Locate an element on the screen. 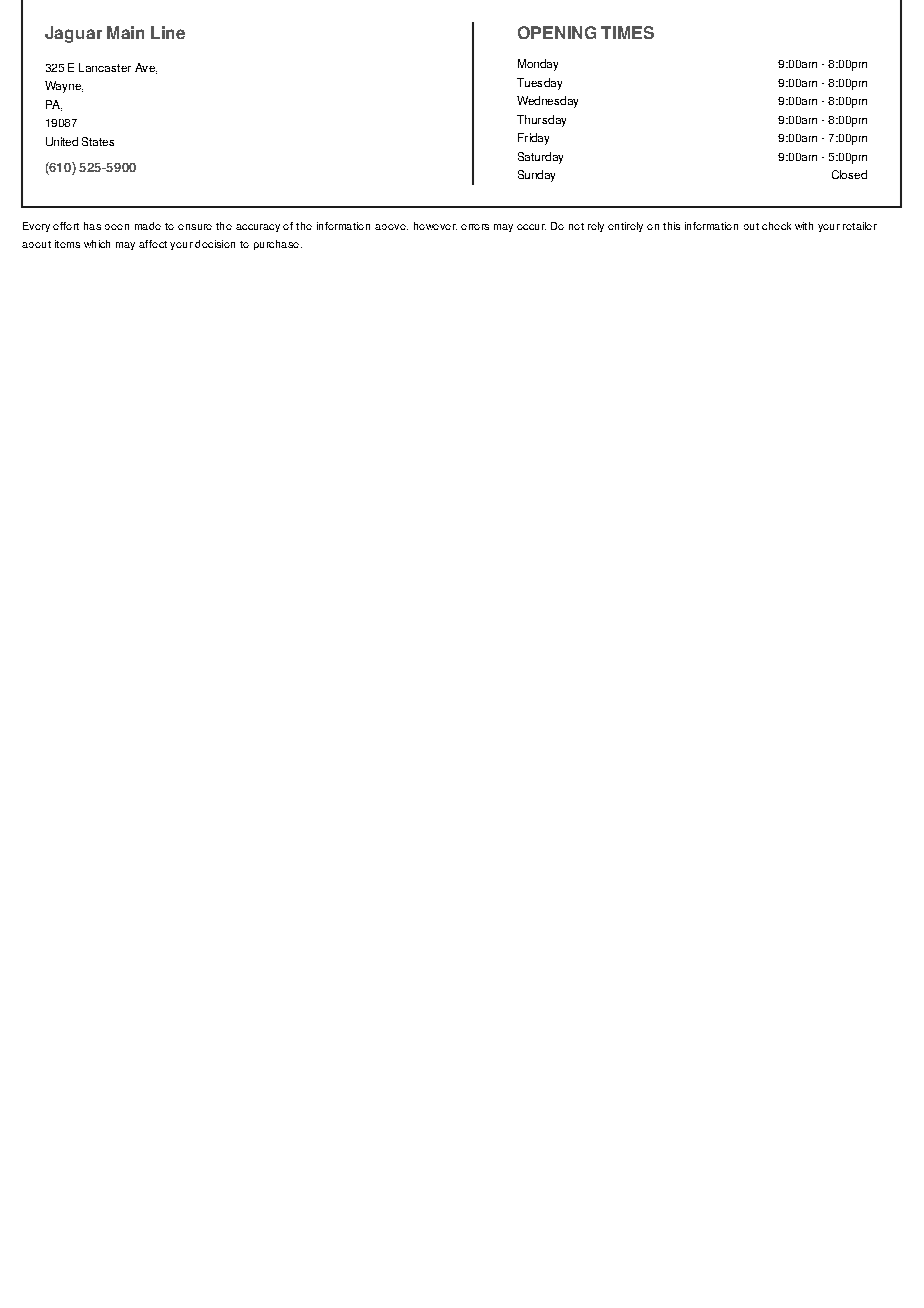 This screenshot has height=1308, width=924. TIMES is located at coordinates (627, 32).
